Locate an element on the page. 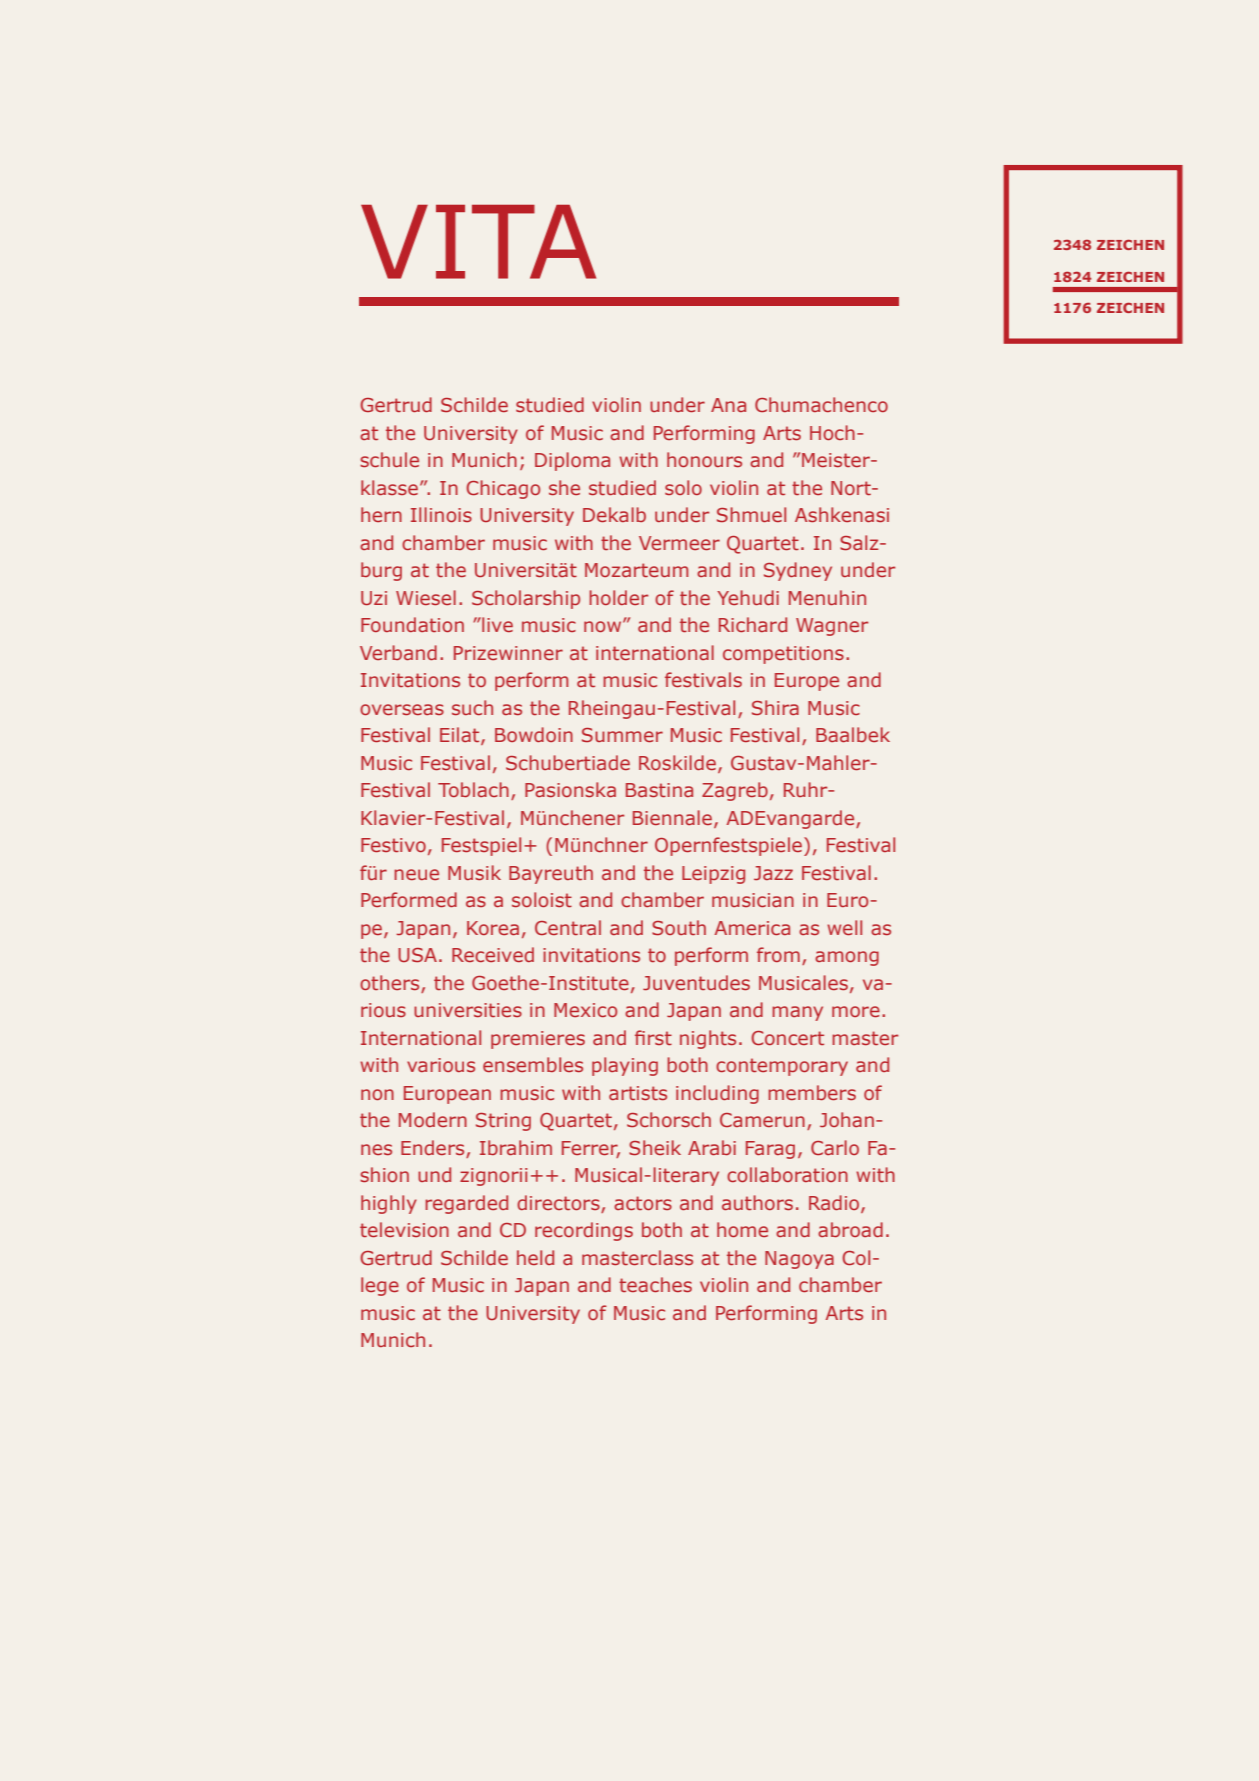 Image resolution: width=1259 pixels, height=1781 pixels. Diploma is located at coordinates (572, 461).
